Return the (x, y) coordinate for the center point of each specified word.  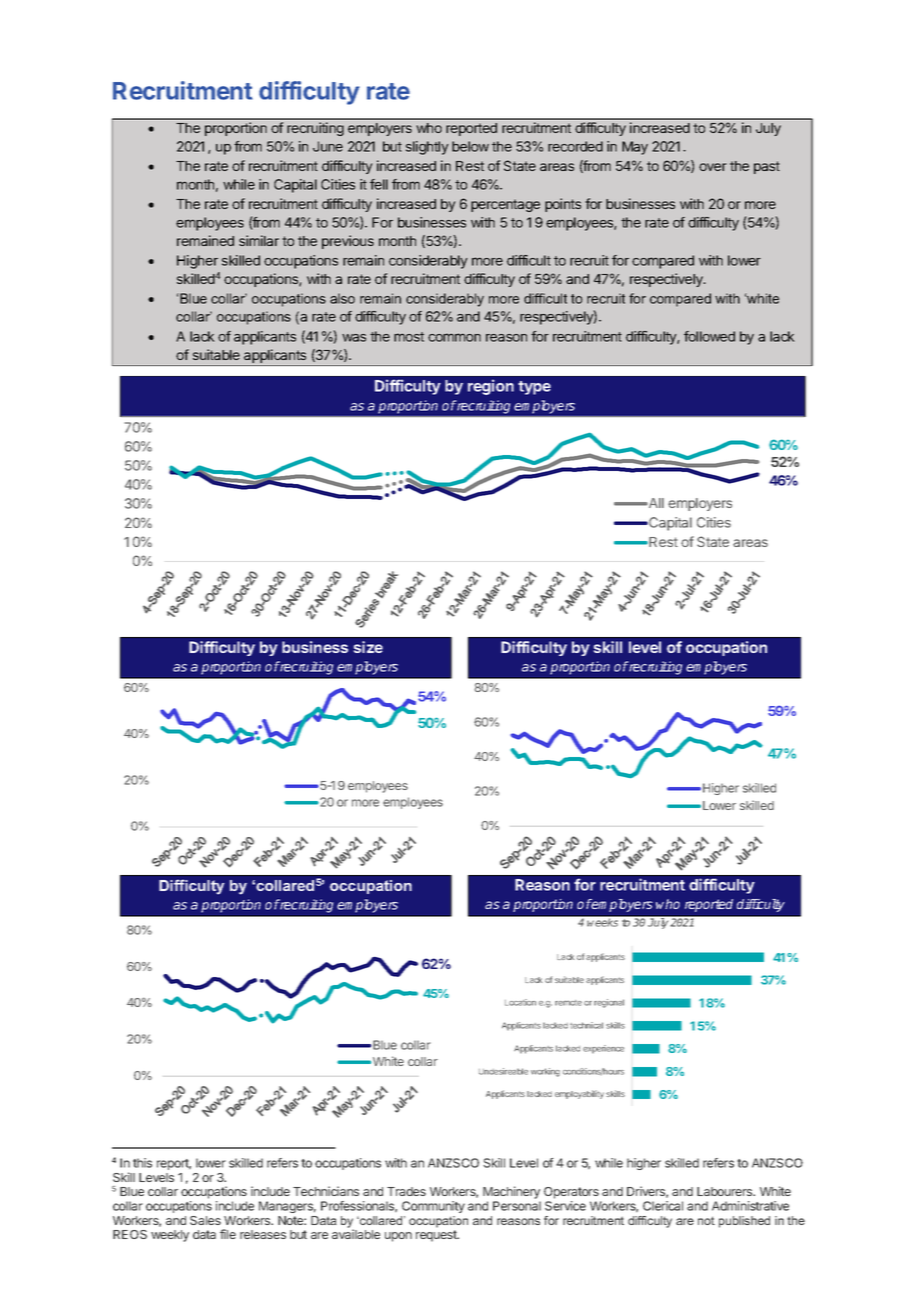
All (655, 503)
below (470, 146)
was (354, 338)
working (545, 1072)
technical (586, 1025)
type (534, 388)
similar (259, 240)
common (454, 337)
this (142, 1163)
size (368, 647)
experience (603, 1049)
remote (568, 1003)
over (713, 167)
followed (709, 336)
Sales (205, 1220)
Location (520, 1002)
